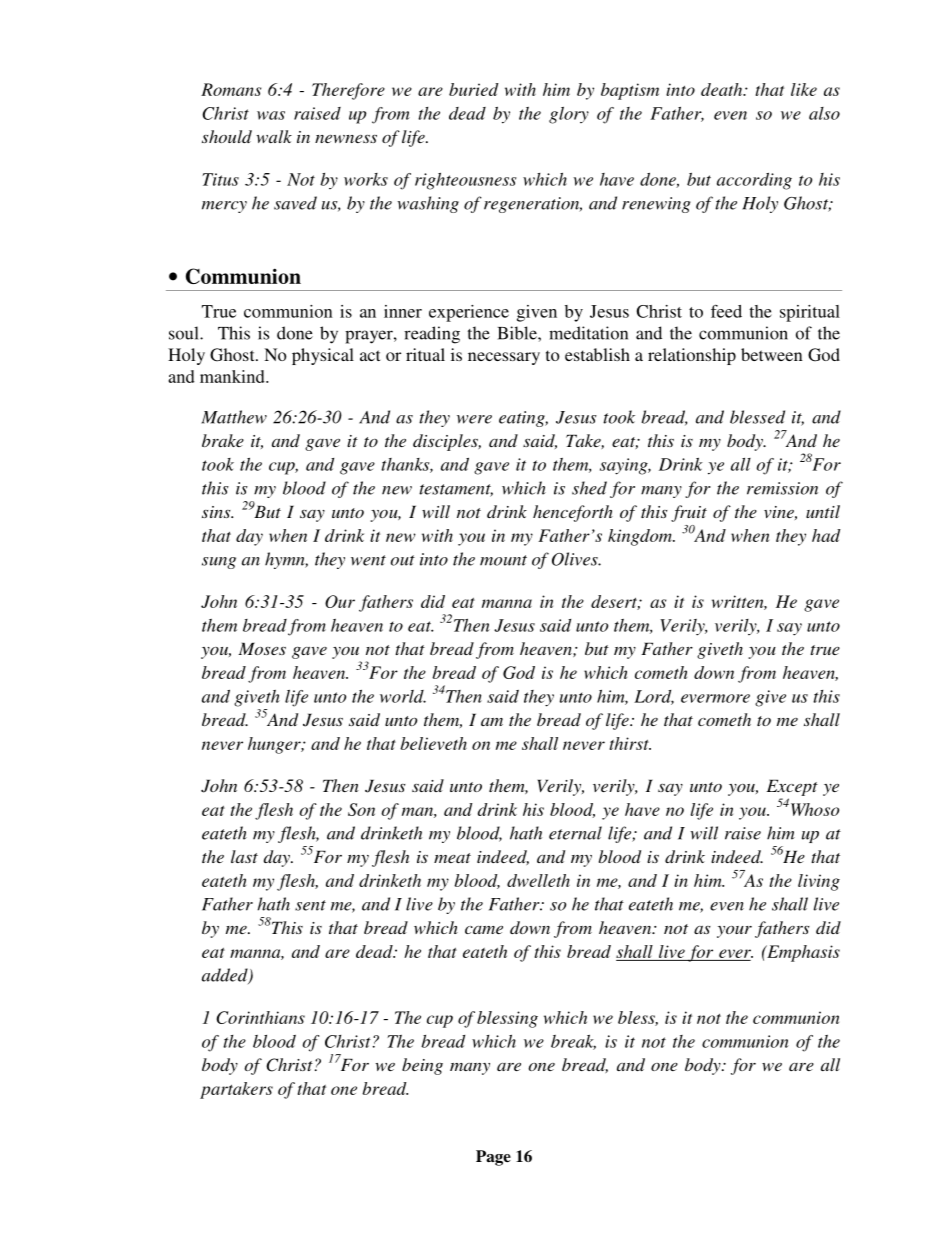  I want to click on Lord, so click(654, 697).
